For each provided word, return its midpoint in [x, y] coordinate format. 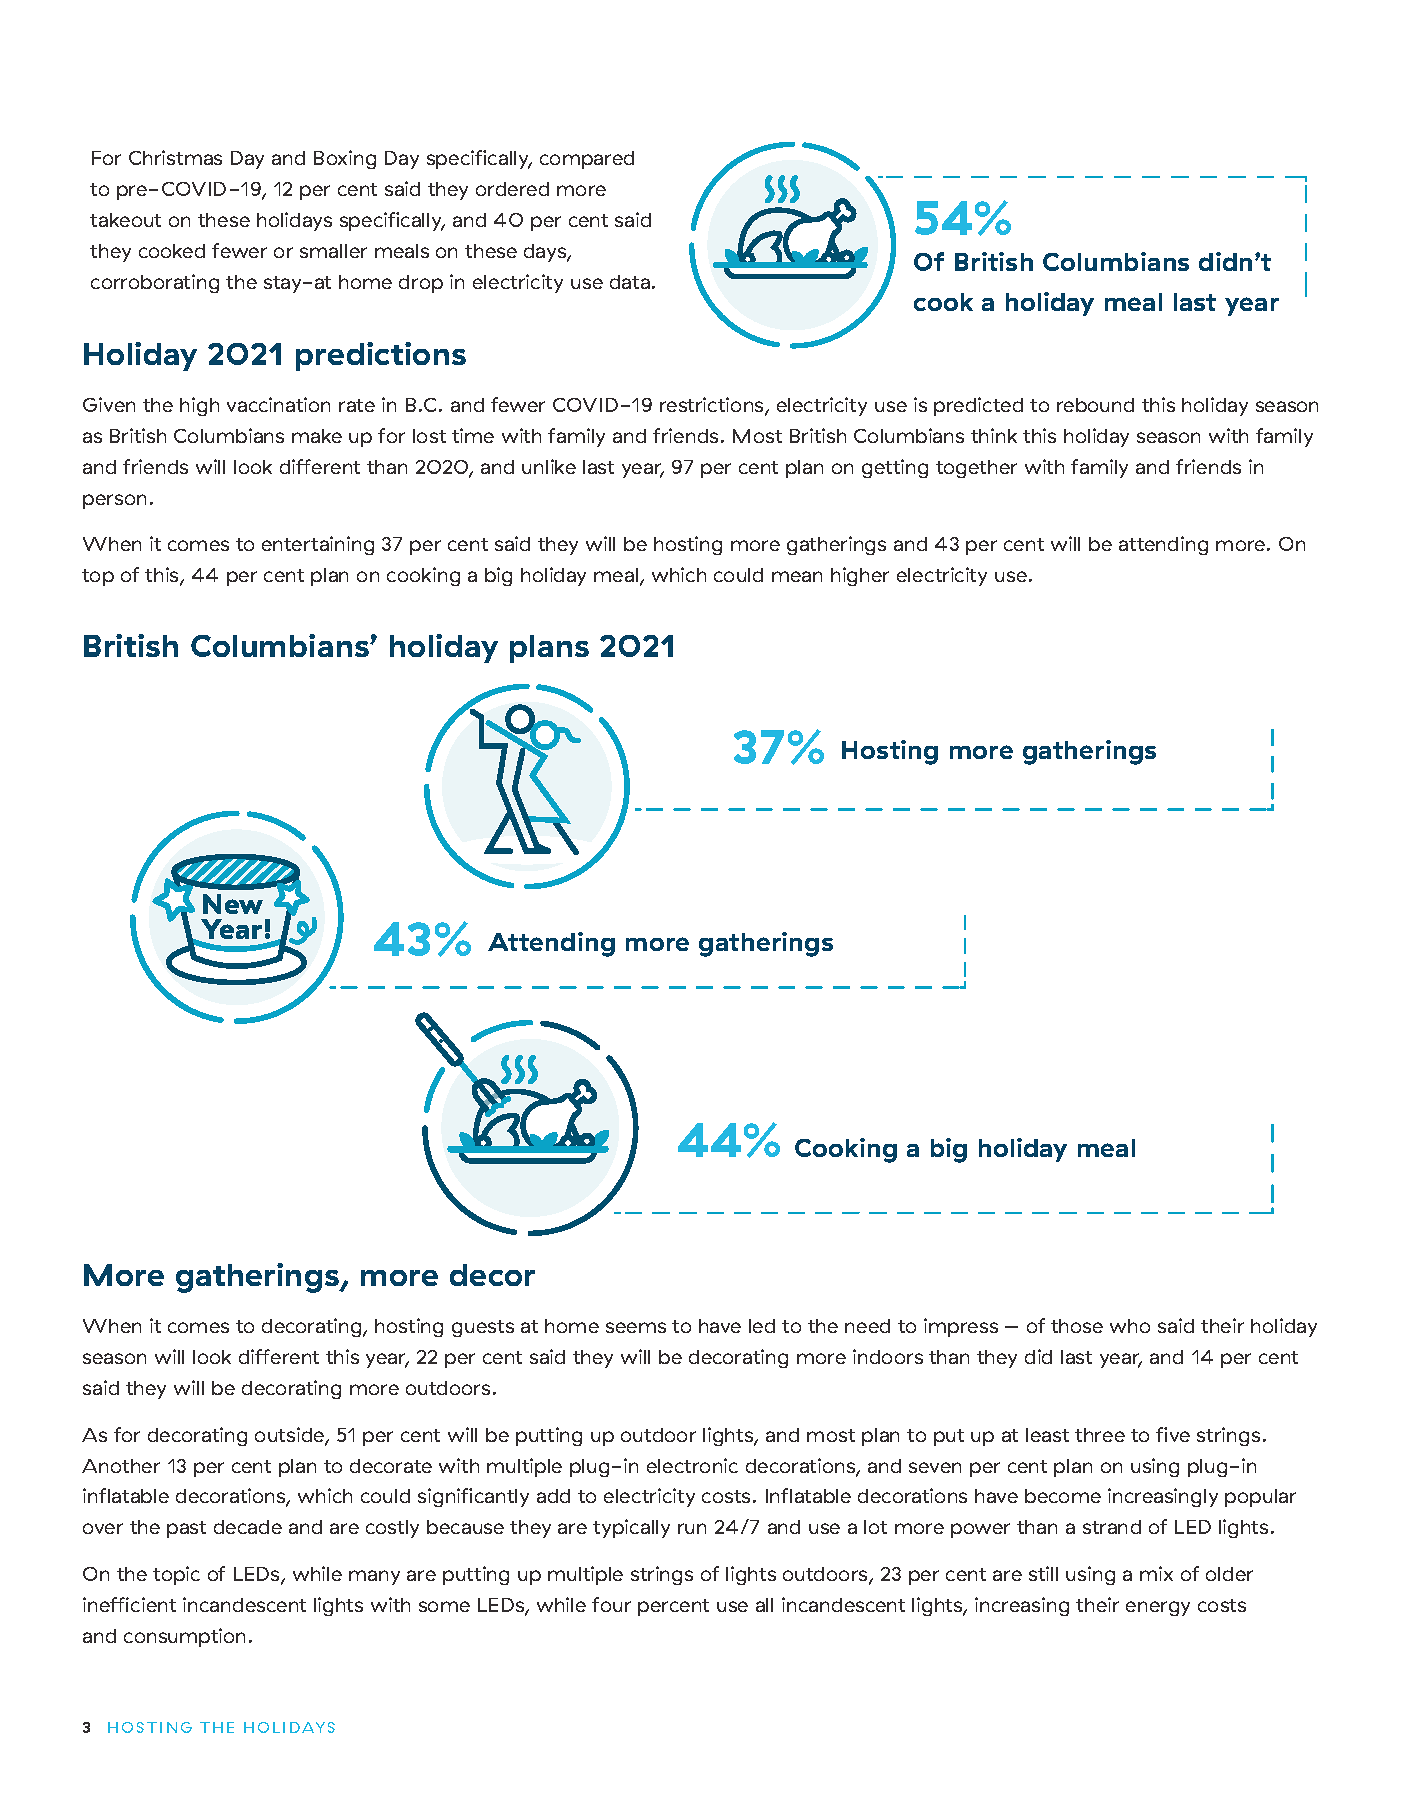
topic [176, 1575]
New [233, 904]
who [1130, 1326]
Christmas [175, 157]
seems [636, 1327]
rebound [1095, 405]
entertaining [318, 545]
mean [797, 576]
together [976, 469]
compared [587, 160]
